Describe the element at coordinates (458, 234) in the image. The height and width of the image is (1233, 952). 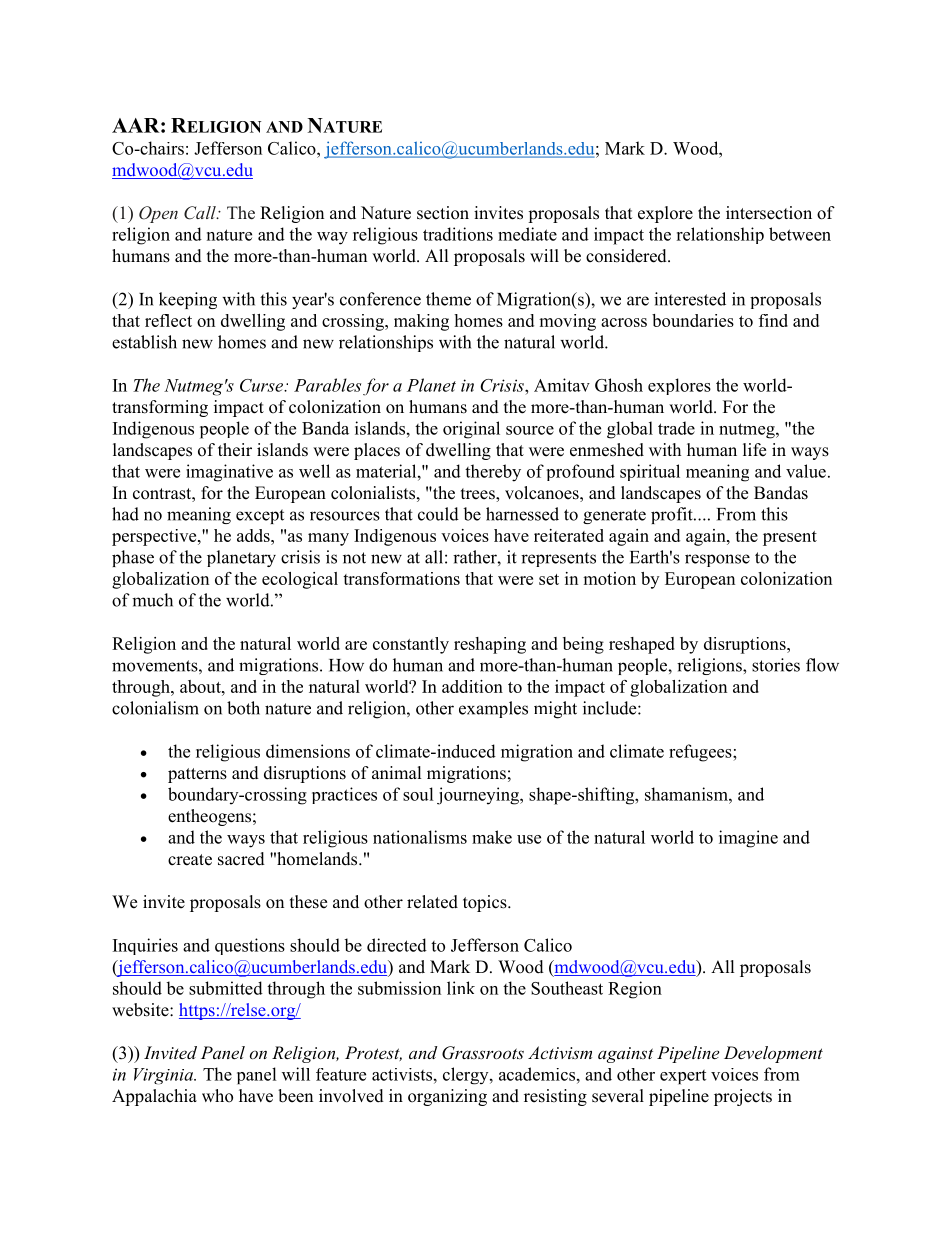
I see `traditions` at that location.
